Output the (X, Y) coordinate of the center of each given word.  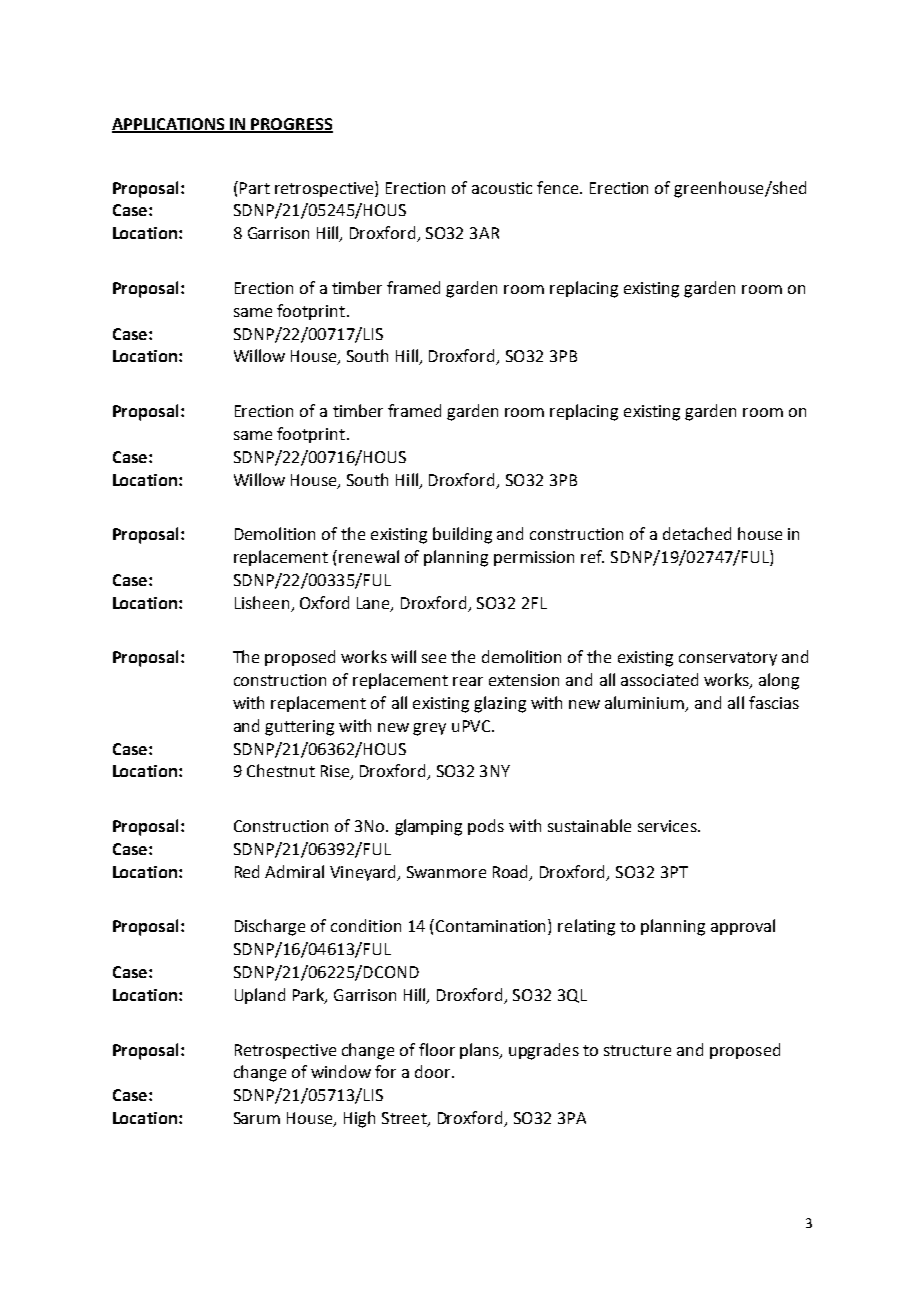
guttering (299, 728)
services (668, 826)
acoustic (502, 188)
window (341, 1071)
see (434, 658)
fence (559, 187)
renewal (369, 556)
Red (247, 871)
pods (486, 827)
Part (255, 188)
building (462, 535)
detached (697, 533)
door (434, 1071)
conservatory (728, 659)
